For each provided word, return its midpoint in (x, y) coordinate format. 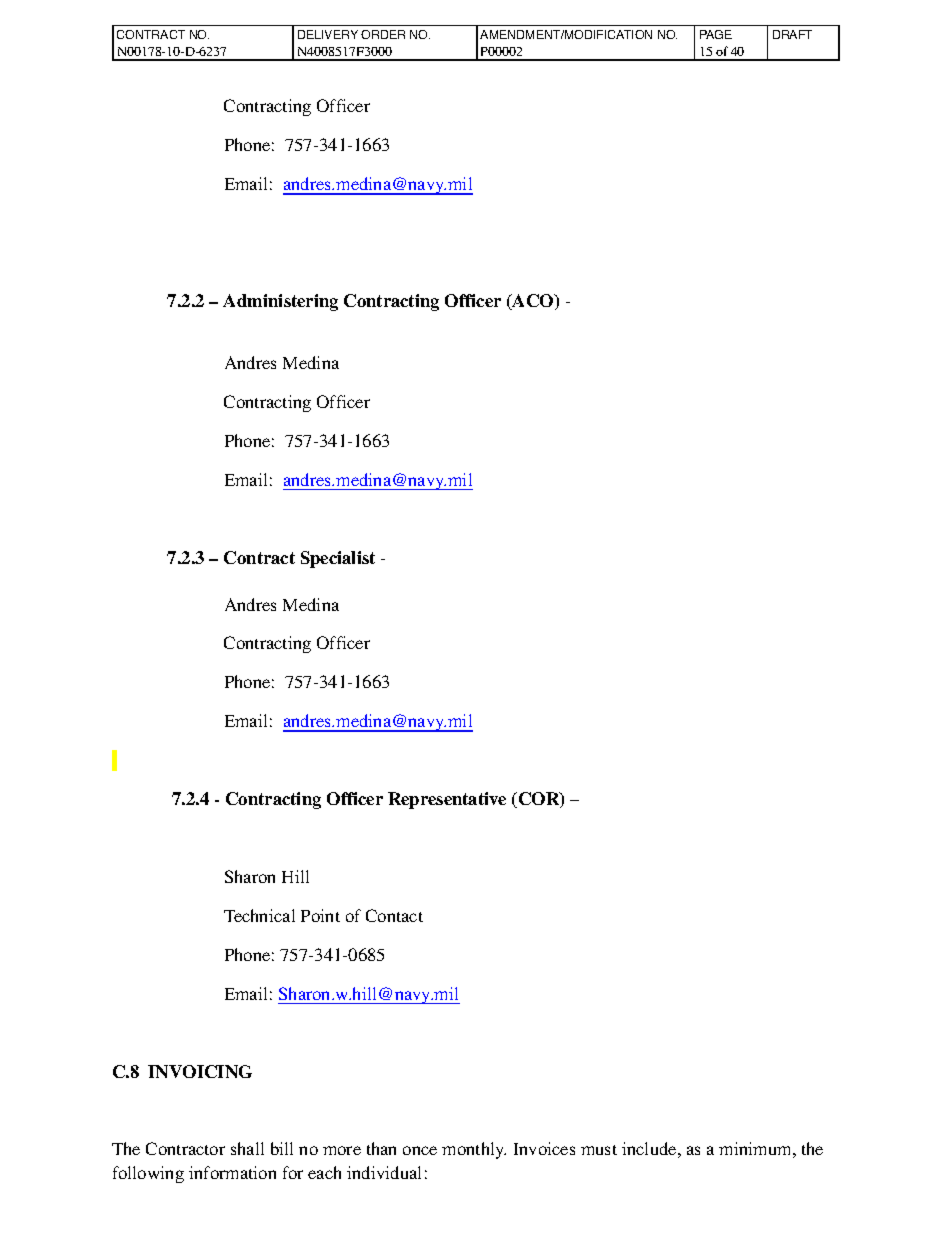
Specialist (338, 559)
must (599, 1150)
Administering (280, 302)
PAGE (716, 34)
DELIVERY (328, 34)
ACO (533, 302)
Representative (447, 800)
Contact (394, 915)
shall (247, 1148)
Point (320, 915)
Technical (259, 915)
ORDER (383, 34)
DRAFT (792, 34)
